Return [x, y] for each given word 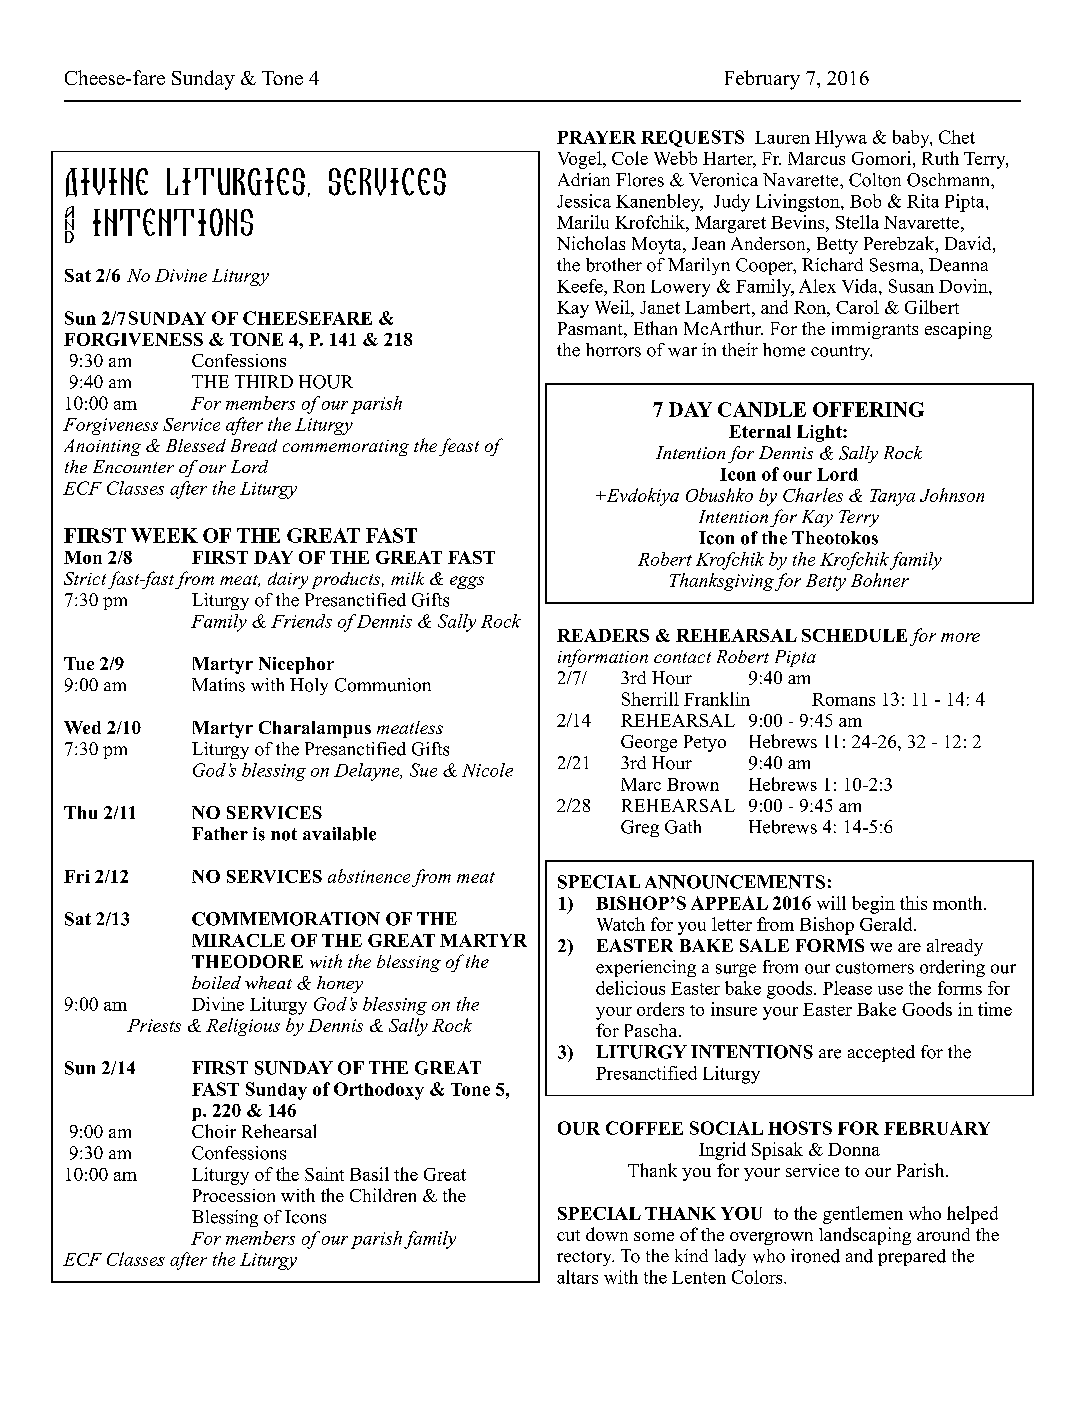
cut [568, 1235]
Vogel [581, 160]
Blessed [196, 445]
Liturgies [236, 182]
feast [459, 447]
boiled [216, 982]
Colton [875, 180]
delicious [630, 988]
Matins [218, 685]
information [603, 658]
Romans [843, 699]
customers [875, 968]
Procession [234, 1195]
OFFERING [868, 409]
